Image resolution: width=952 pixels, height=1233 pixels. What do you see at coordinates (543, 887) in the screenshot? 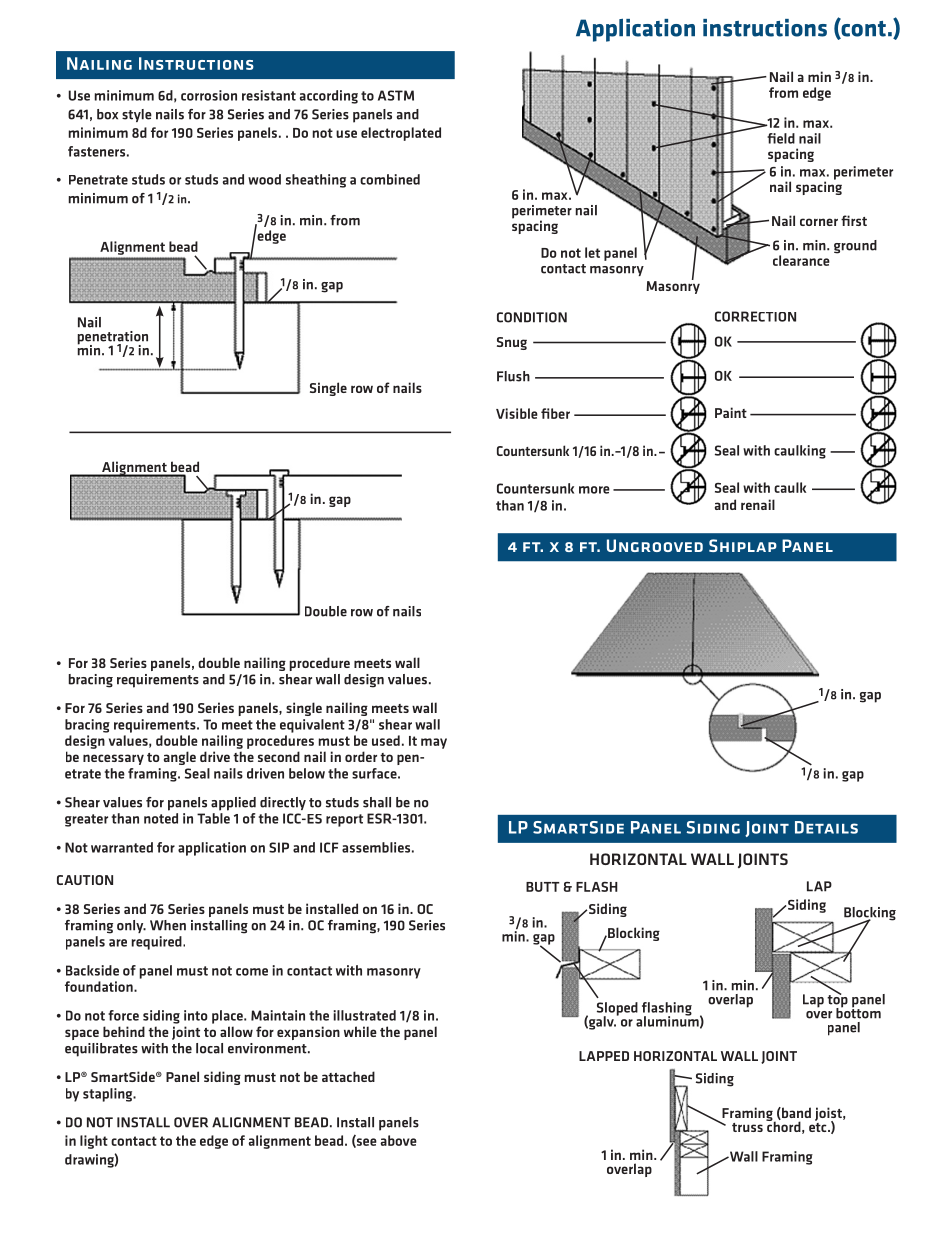
I see `BUTT` at bounding box center [543, 887].
